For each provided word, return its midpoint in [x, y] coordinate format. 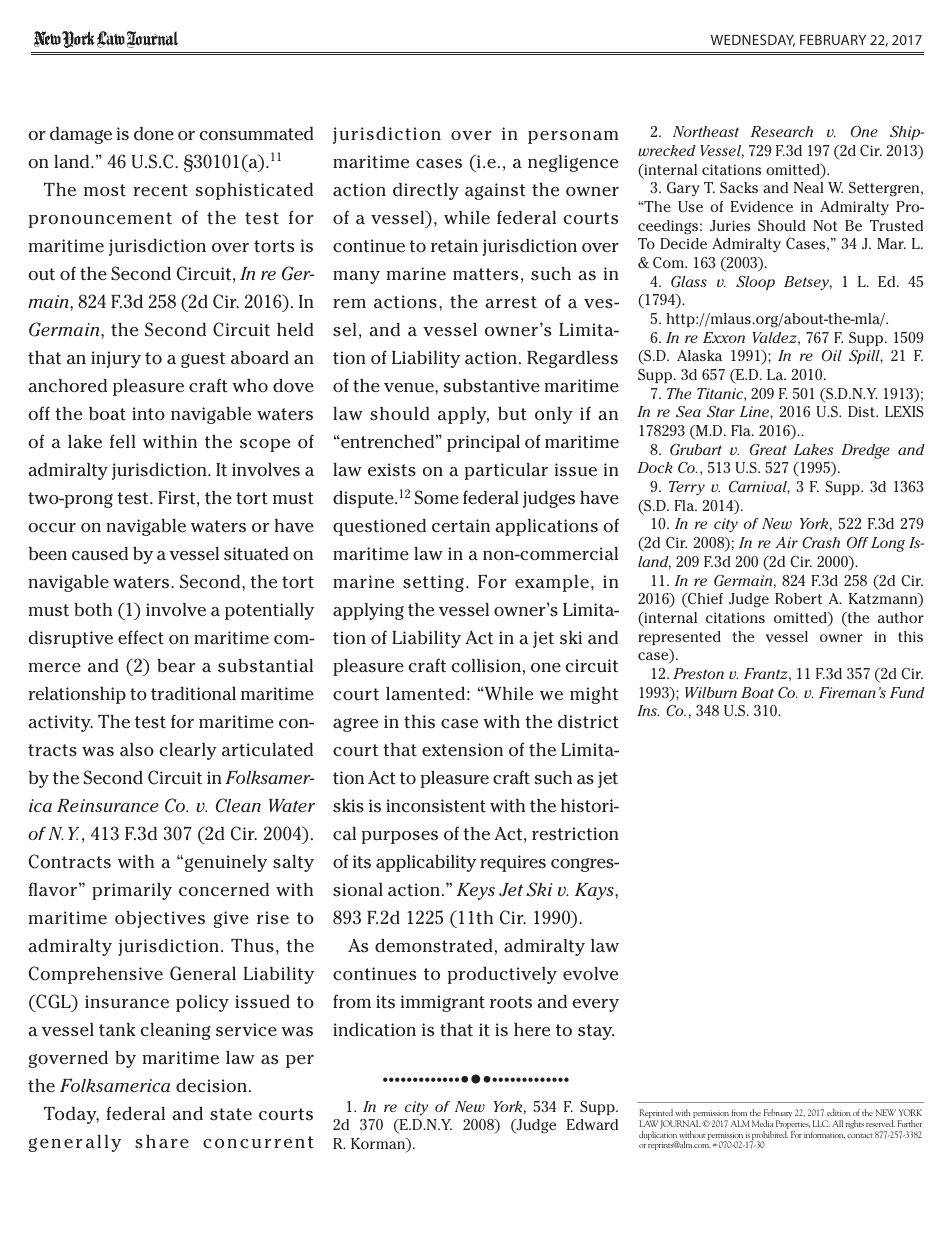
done [154, 133]
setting [433, 583]
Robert [798, 598]
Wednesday [753, 40]
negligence [573, 163]
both [93, 610]
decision [211, 1086]
